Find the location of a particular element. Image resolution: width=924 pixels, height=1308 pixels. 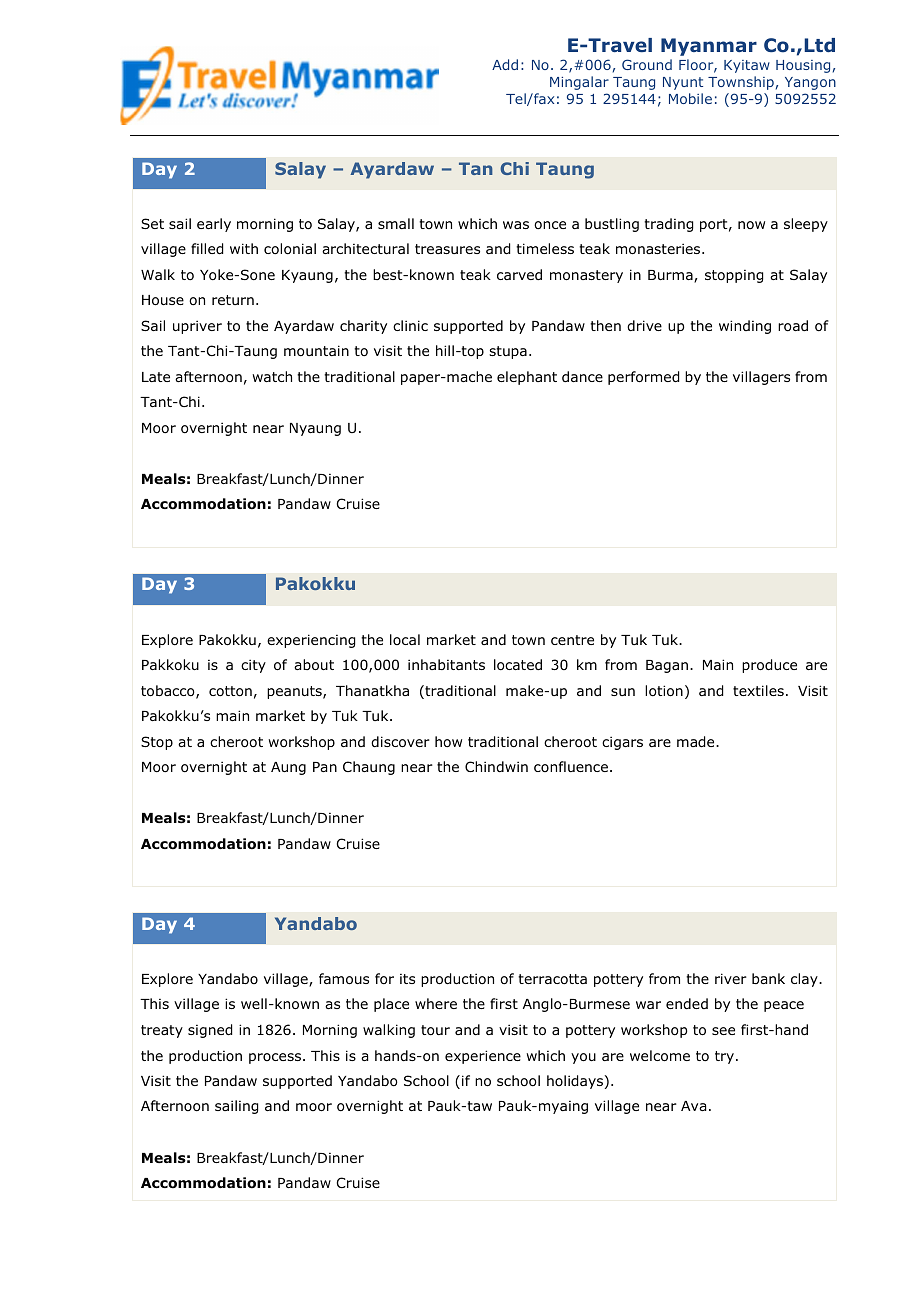

process is located at coordinates (275, 1058).
